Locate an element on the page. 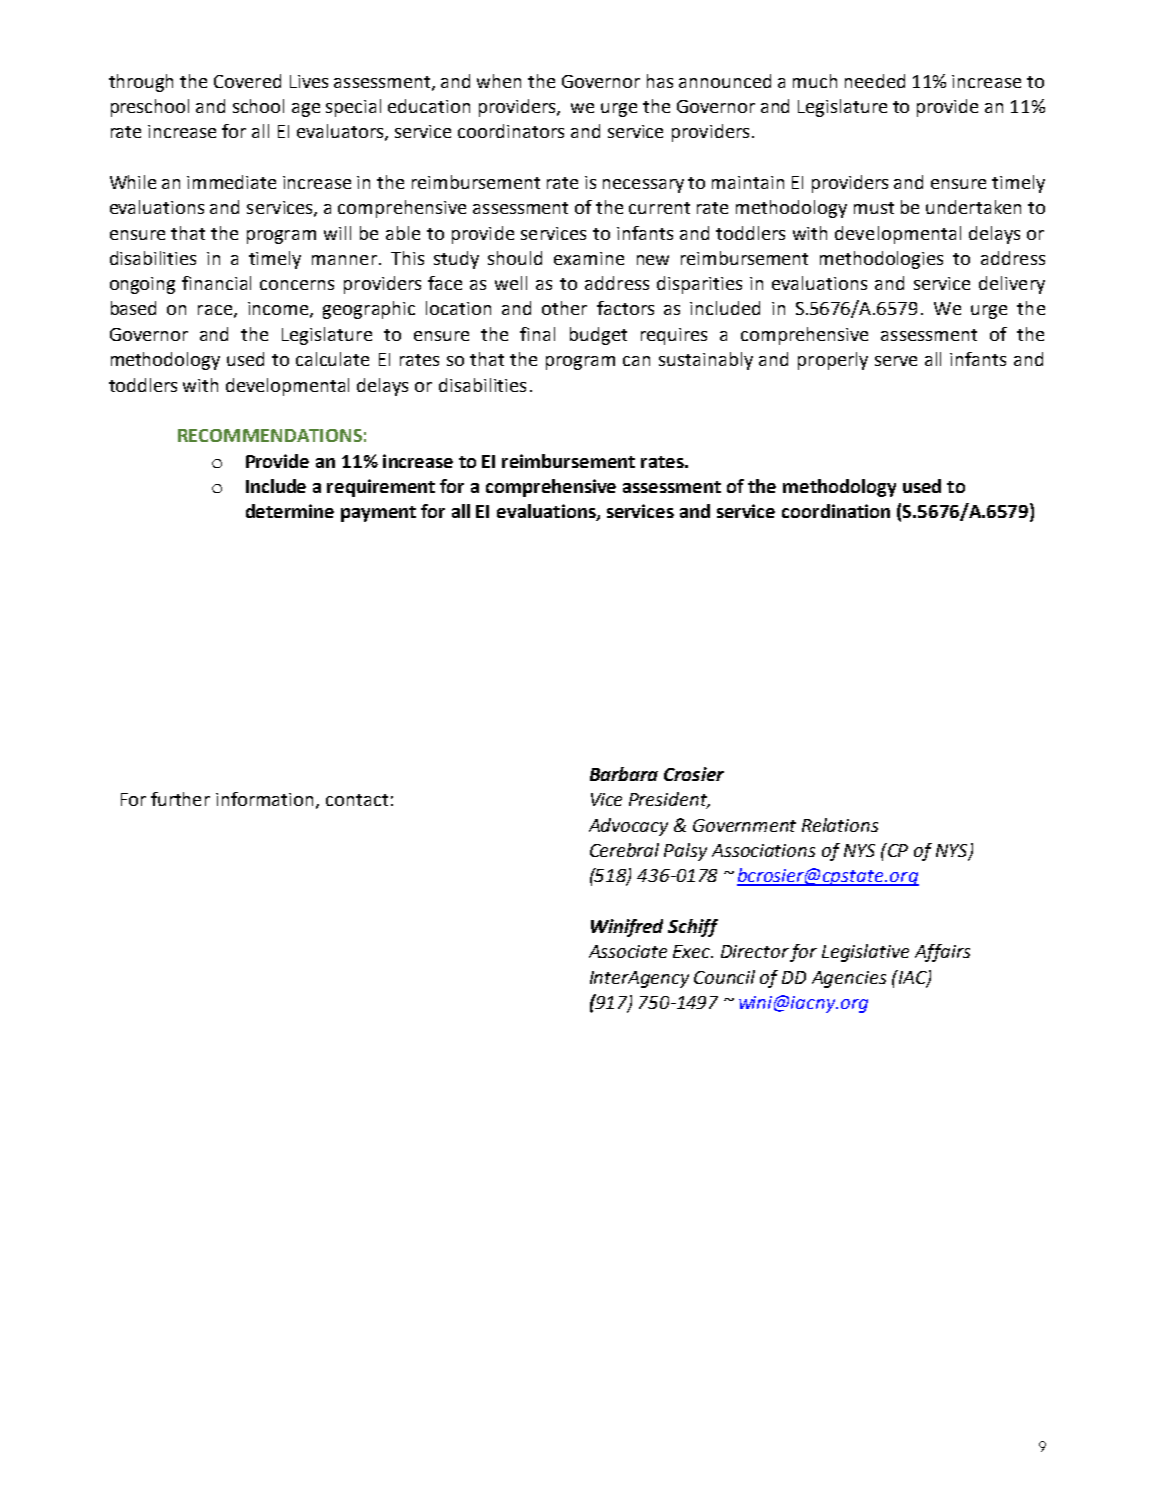  Barbara is located at coordinates (624, 774).
